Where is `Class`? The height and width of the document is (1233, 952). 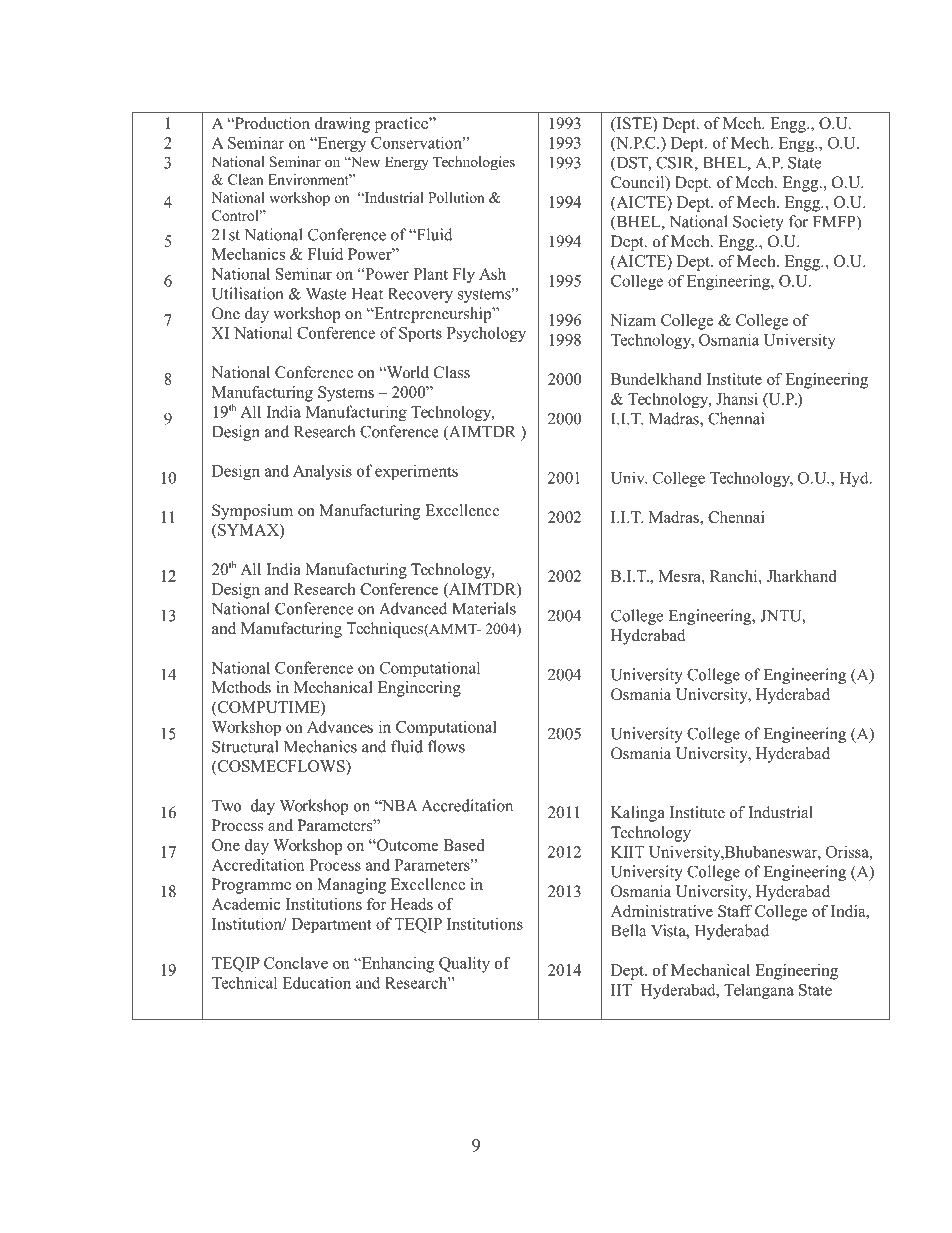 Class is located at coordinates (452, 372).
